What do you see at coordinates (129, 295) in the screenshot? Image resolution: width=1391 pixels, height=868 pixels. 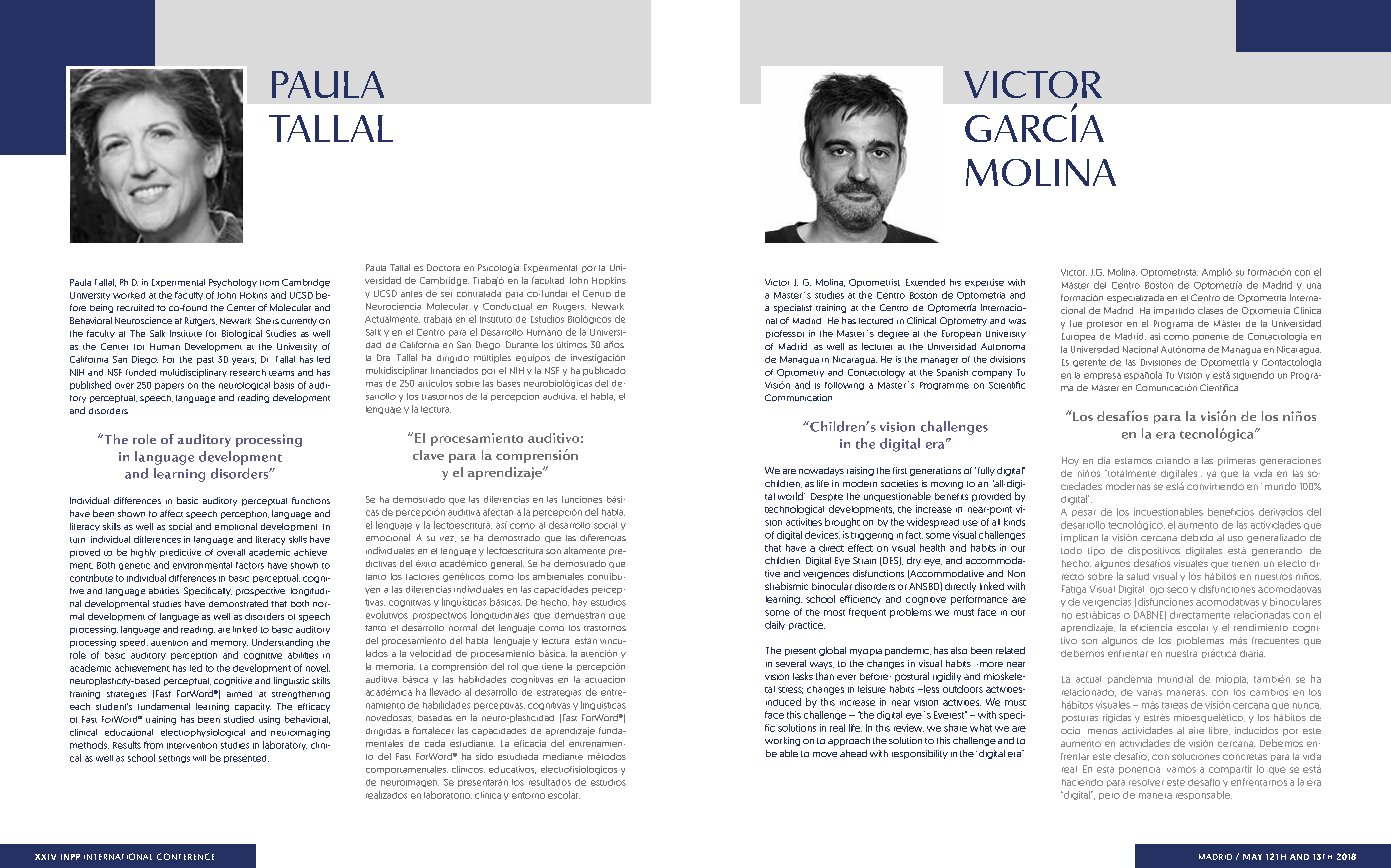 I see `worked` at bounding box center [129, 295].
